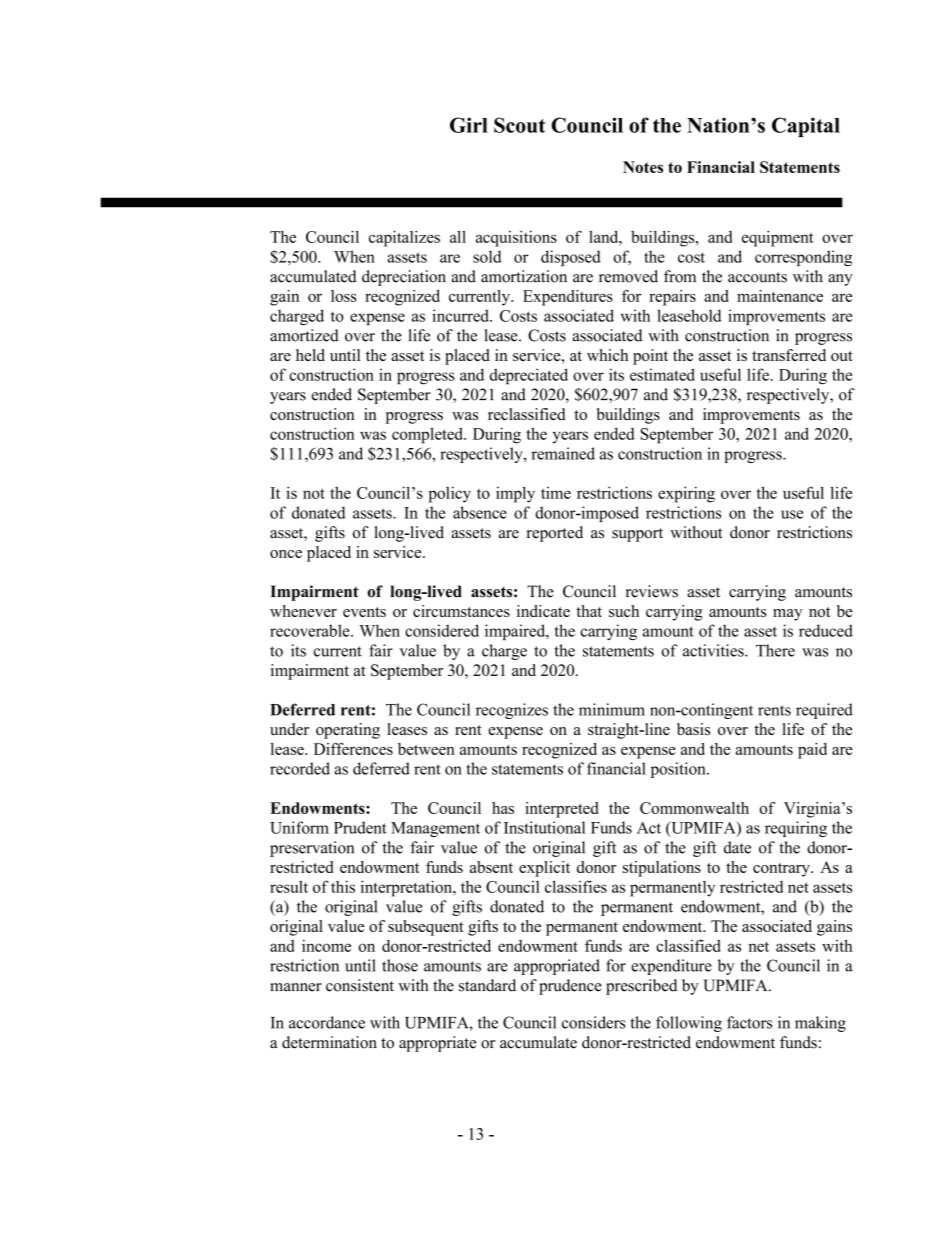  I want to click on equipment, so click(777, 238).
